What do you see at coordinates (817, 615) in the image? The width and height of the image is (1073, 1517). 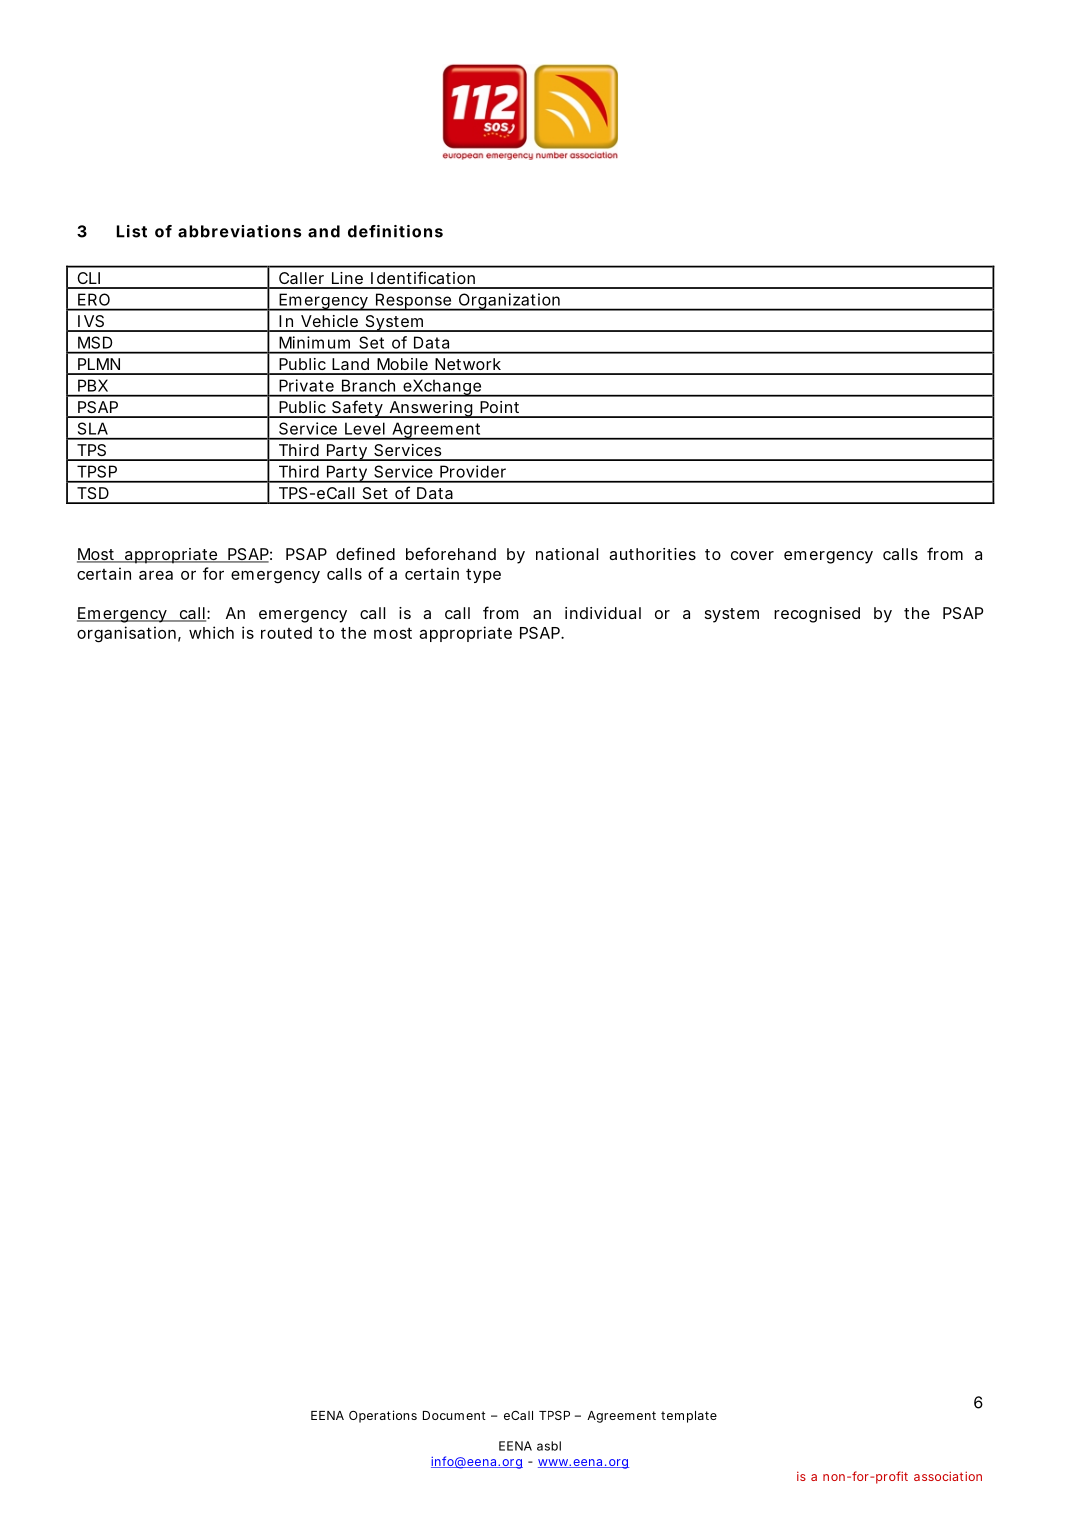 I see `recognised` at bounding box center [817, 615].
